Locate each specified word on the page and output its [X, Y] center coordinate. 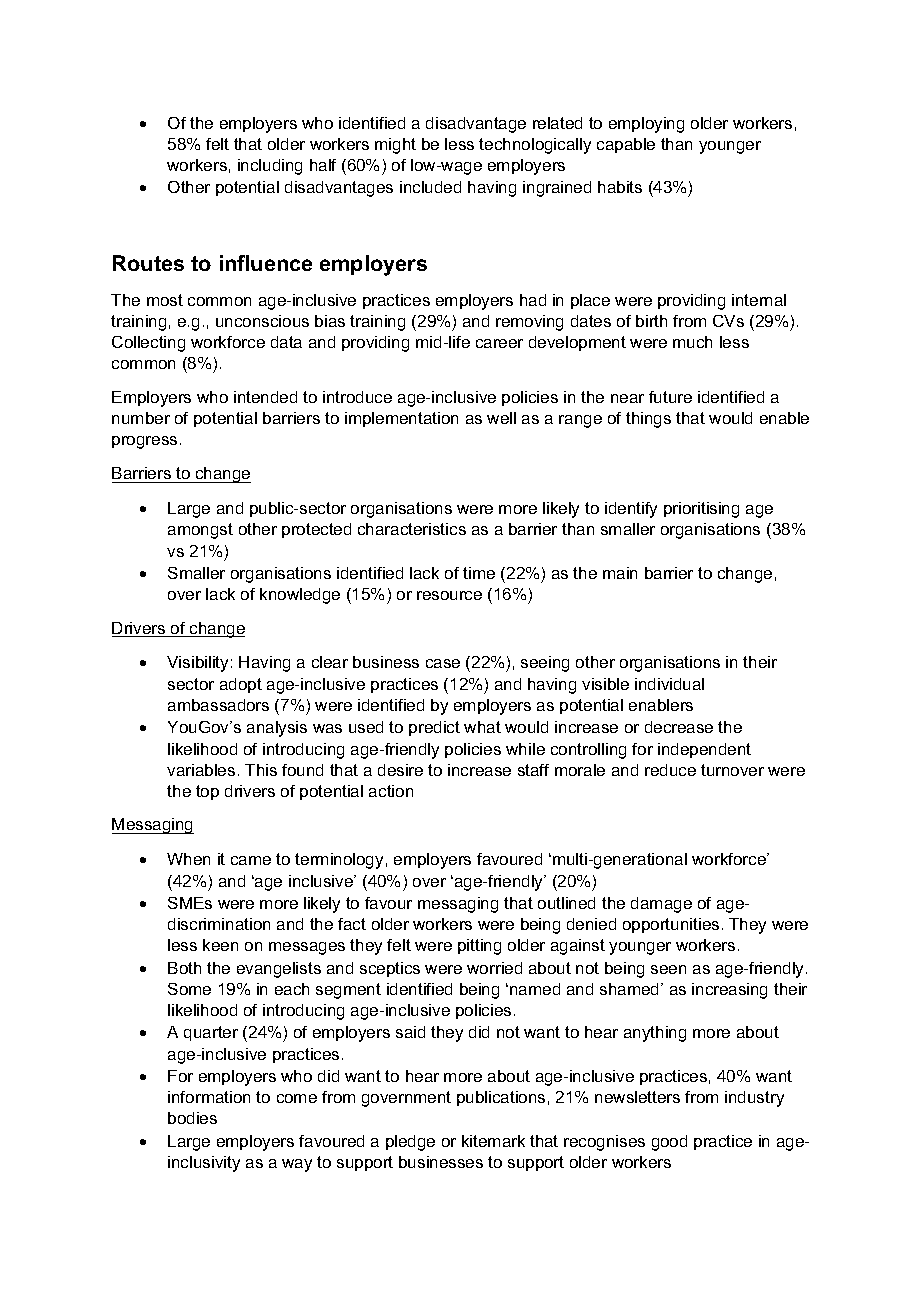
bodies [192, 1118]
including [270, 167]
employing [646, 125]
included [430, 187]
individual [669, 684]
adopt [241, 685]
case [443, 663]
